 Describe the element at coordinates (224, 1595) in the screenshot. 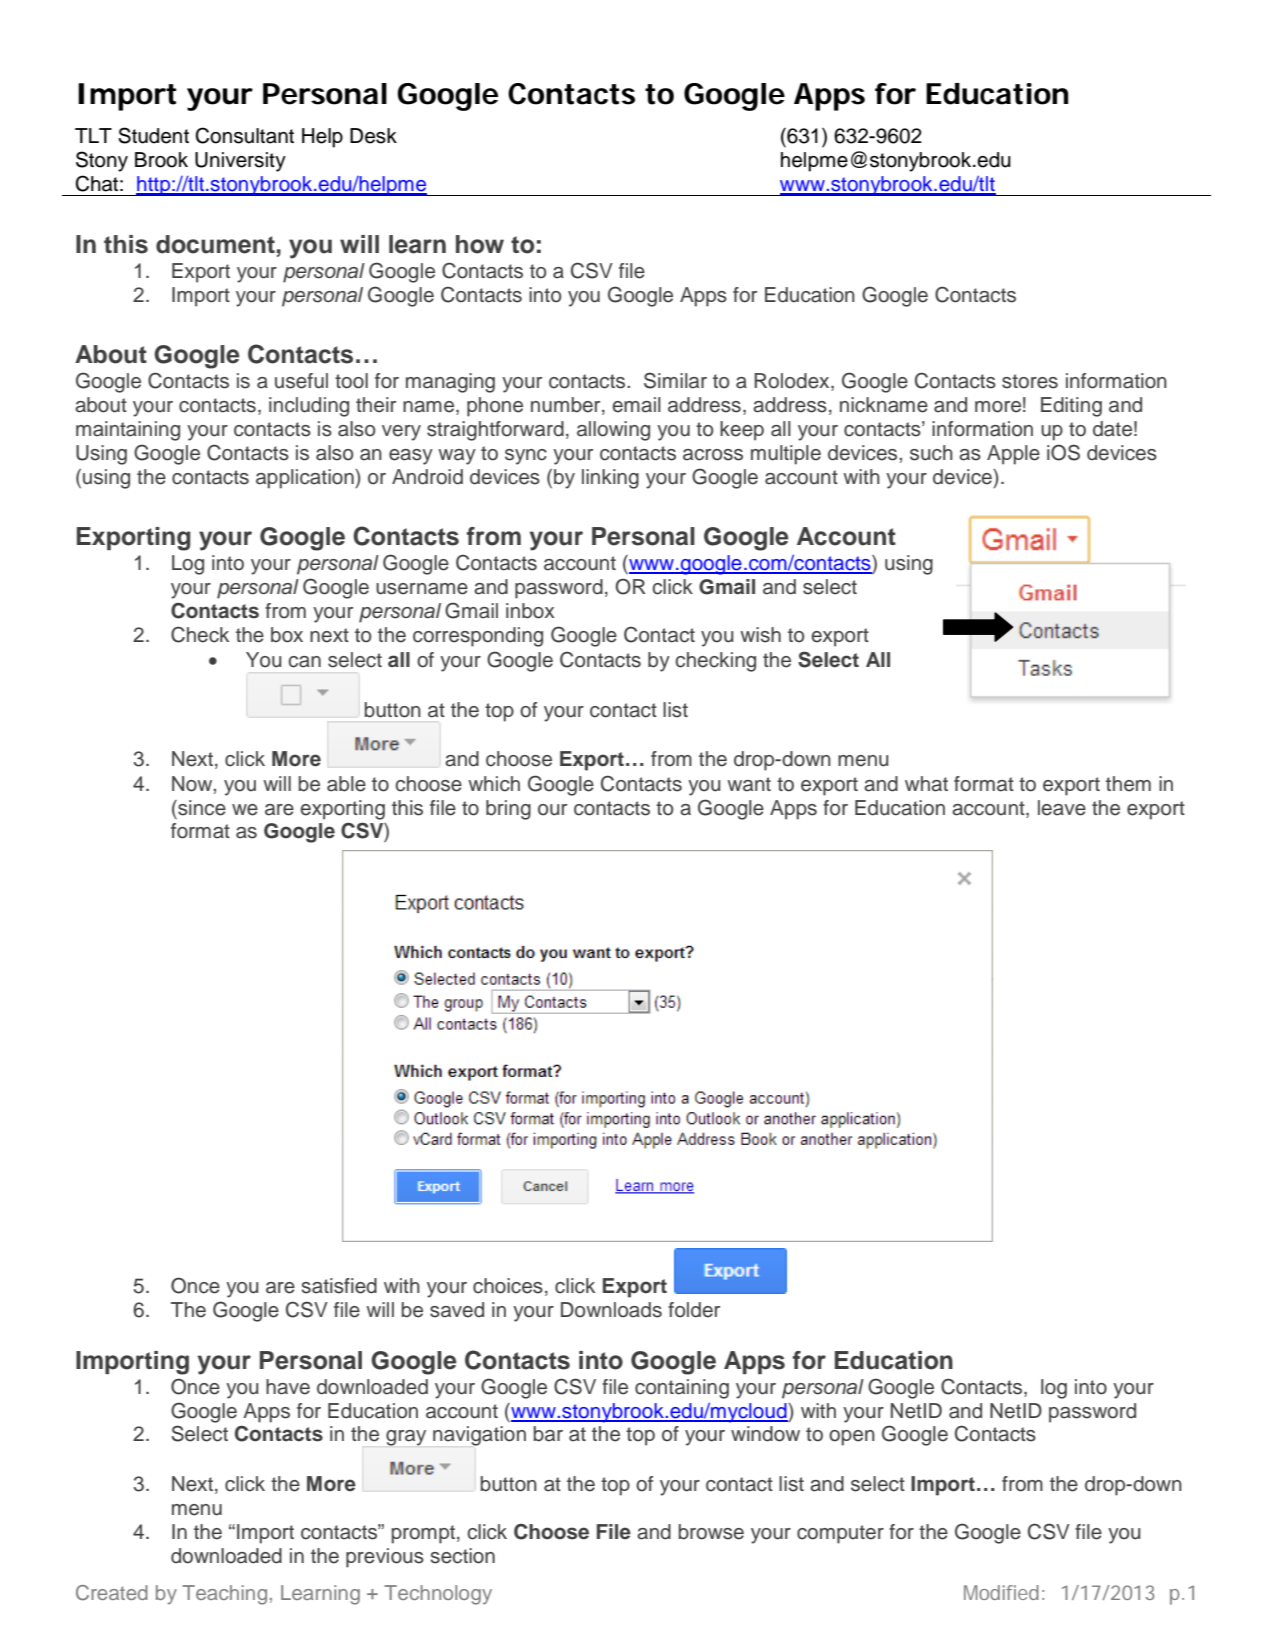

I see `Teaching` at that location.
